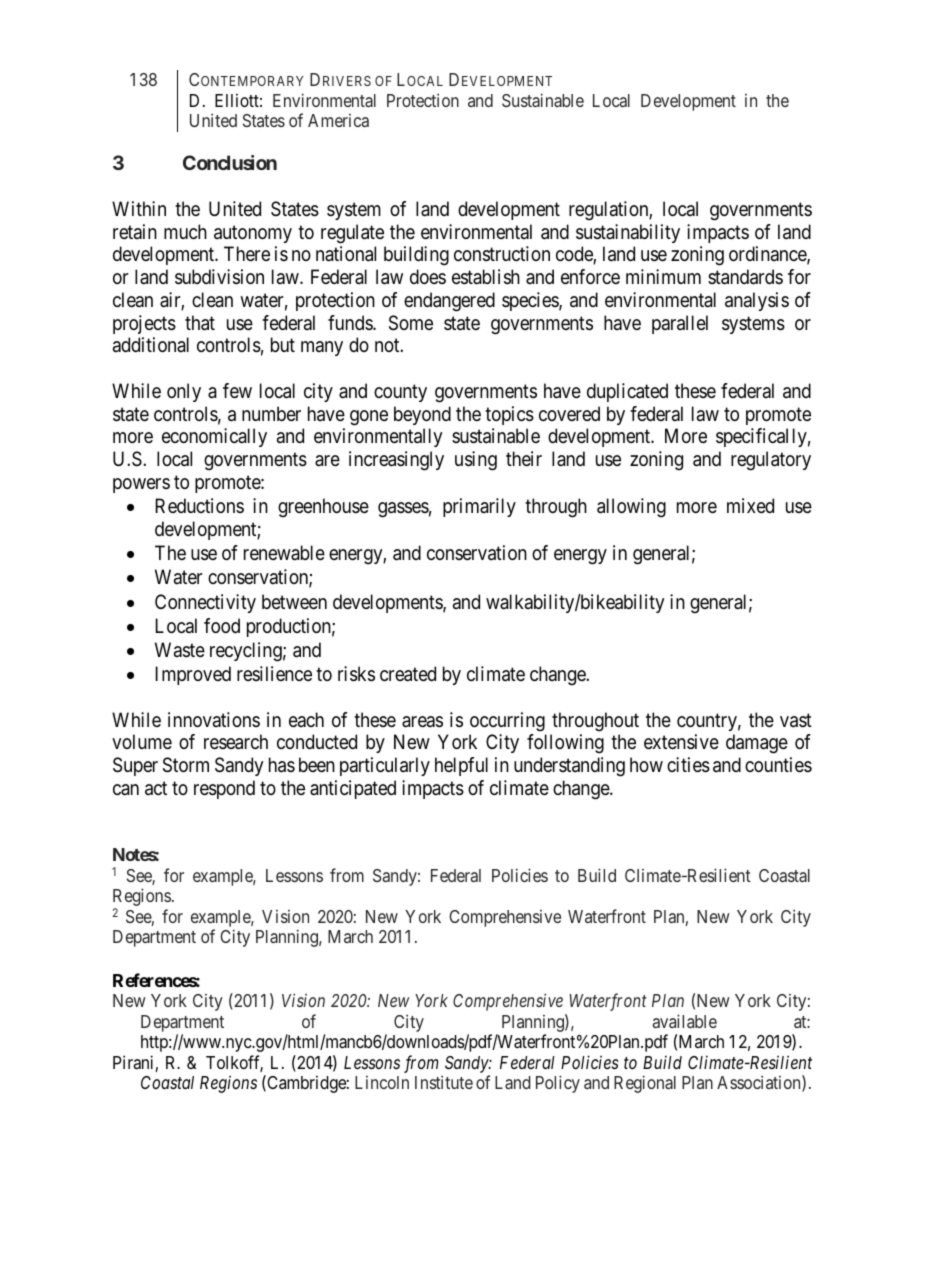  What do you see at coordinates (444, 1082) in the page?
I see `Institute` at bounding box center [444, 1082].
